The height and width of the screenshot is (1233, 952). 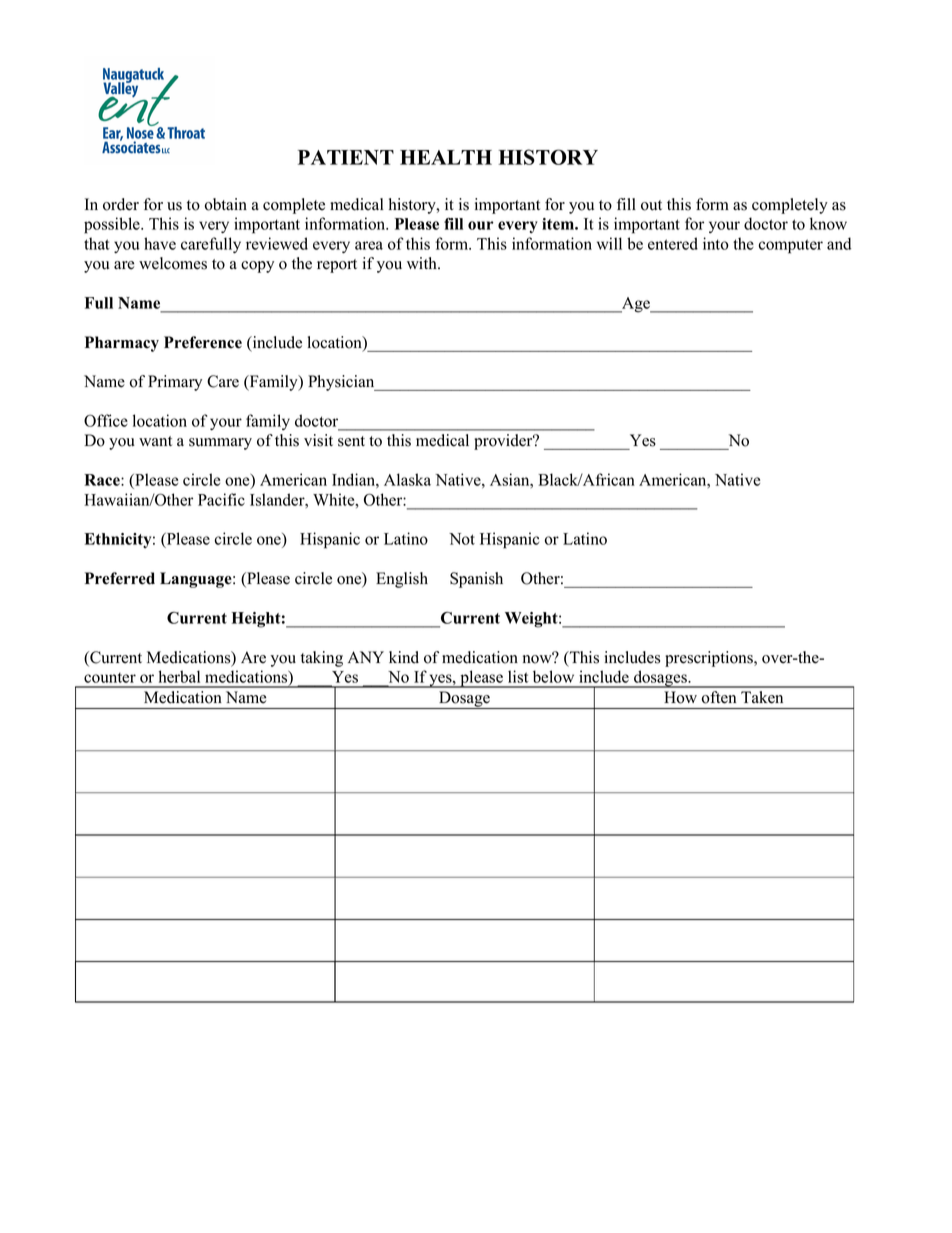 What do you see at coordinates (407, 479) in the screenshot?
I see `Alaska` at bounding box center [407, 479].
